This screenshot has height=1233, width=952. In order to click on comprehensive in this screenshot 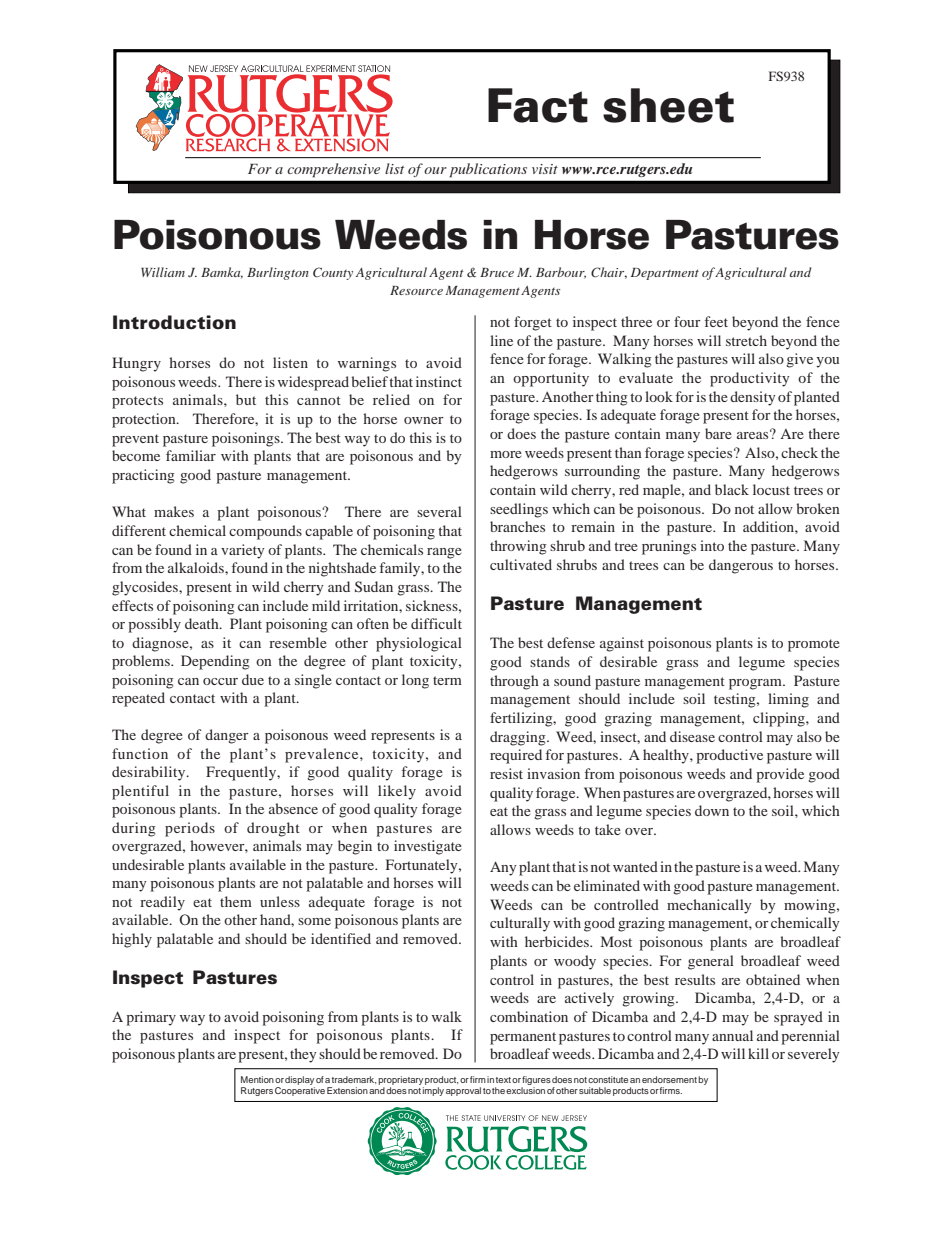, I will do `click(334, 170)`.
